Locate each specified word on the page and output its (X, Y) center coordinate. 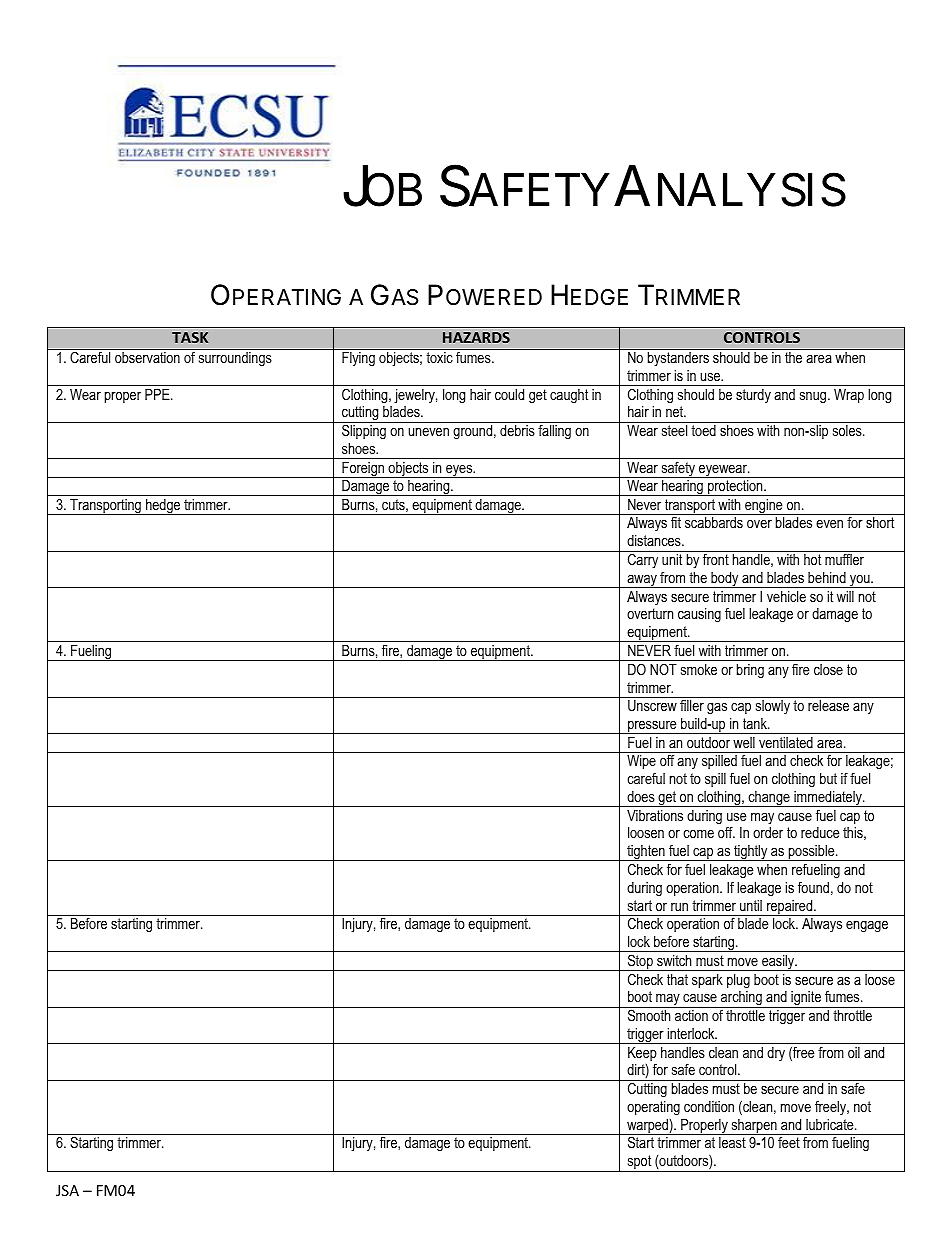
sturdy (753, 396)
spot (639, 1163)
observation (147, 357)
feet (789, 1142)
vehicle (786, 596)
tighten (646, 853)
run (679, 907)
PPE (158, 394)
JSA (67, 1190)
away (642, 581)
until (751, 905)
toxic (439, 357)
